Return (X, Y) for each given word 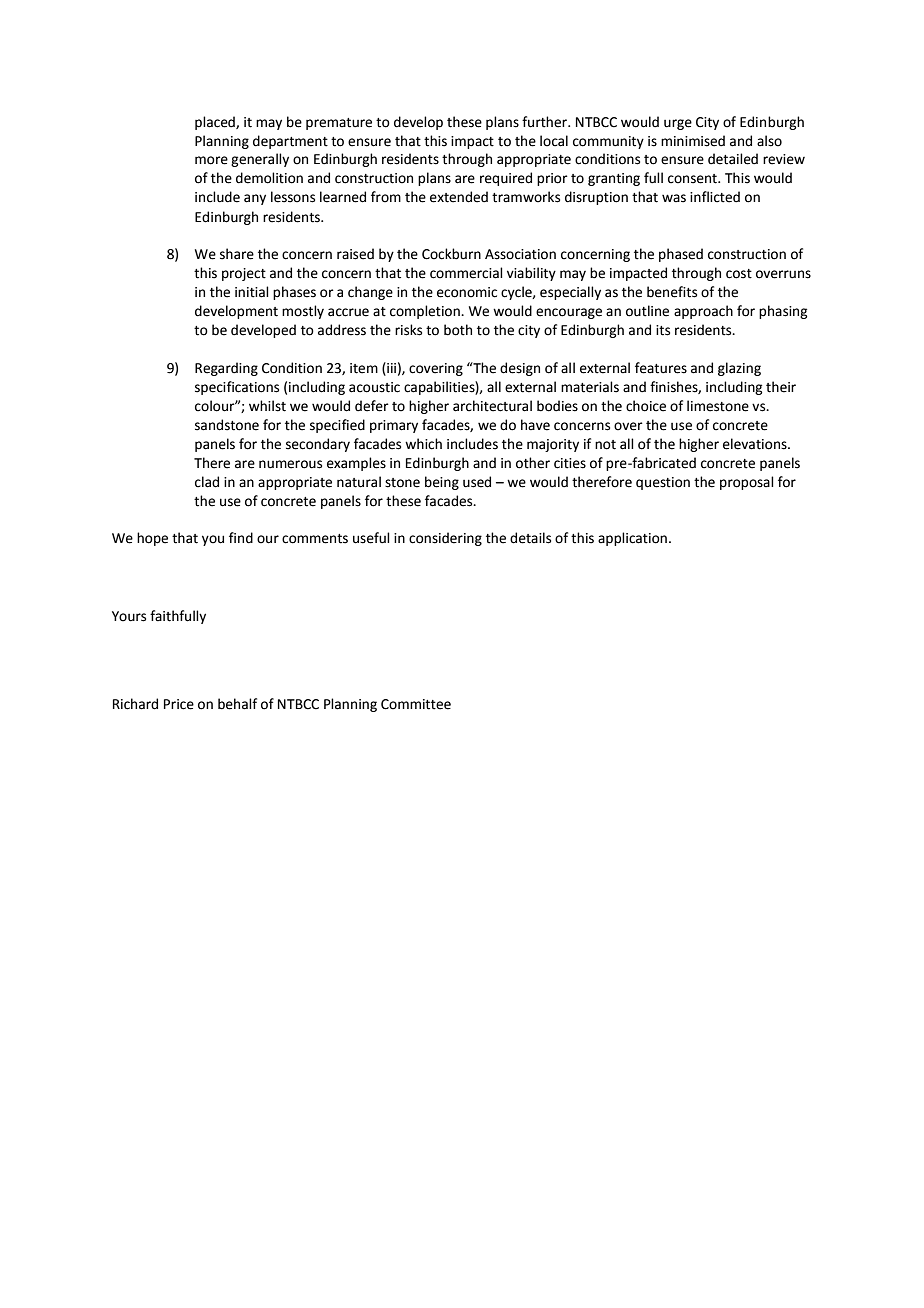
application (632, 539)
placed (216, 123)
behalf (237, 704)
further (545, 122)
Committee (416, 704)
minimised (693, 141)
